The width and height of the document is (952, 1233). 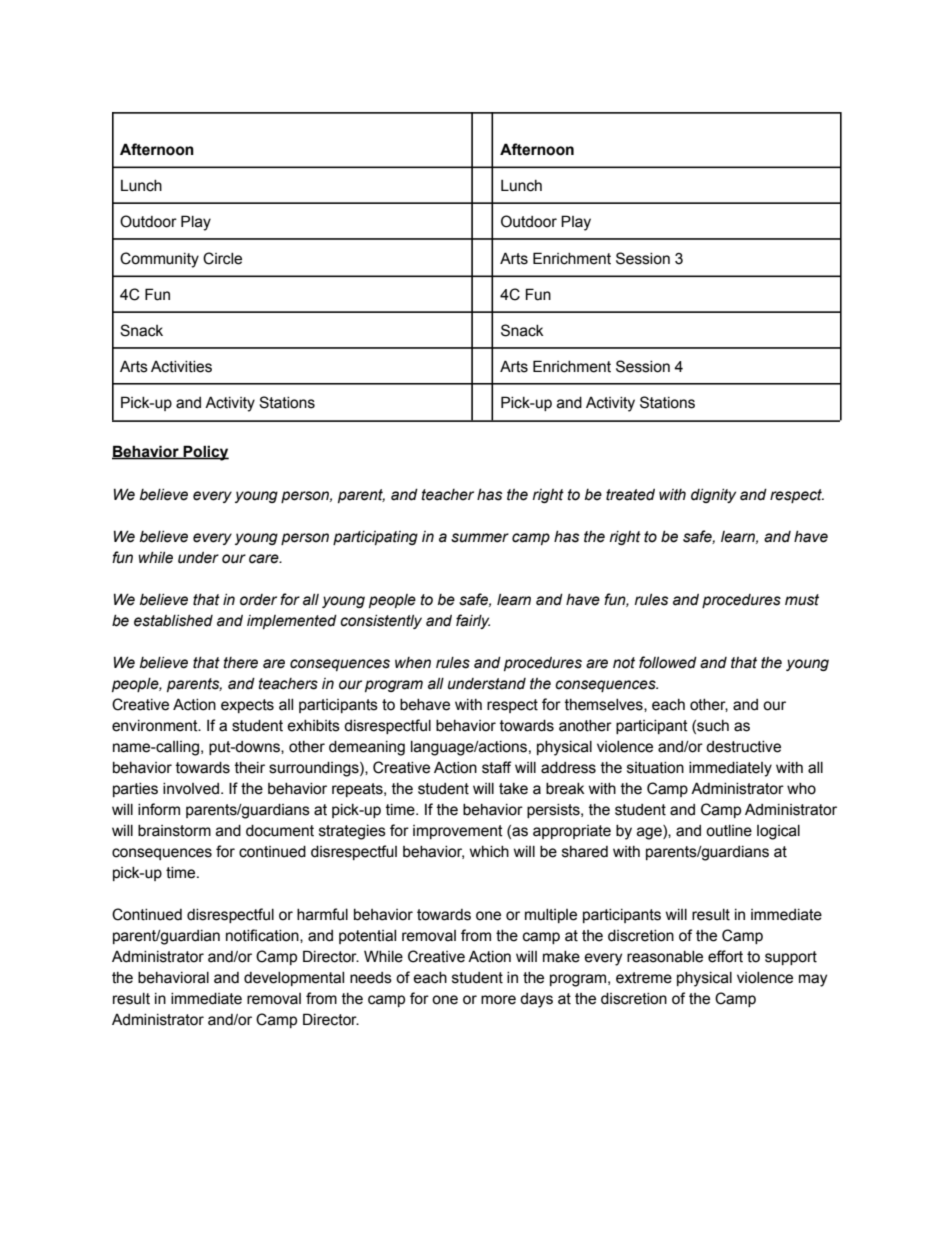 What do you see at coordinates (222, 258) in the document?
I see `Circle` at bounding box center [222, 258].
